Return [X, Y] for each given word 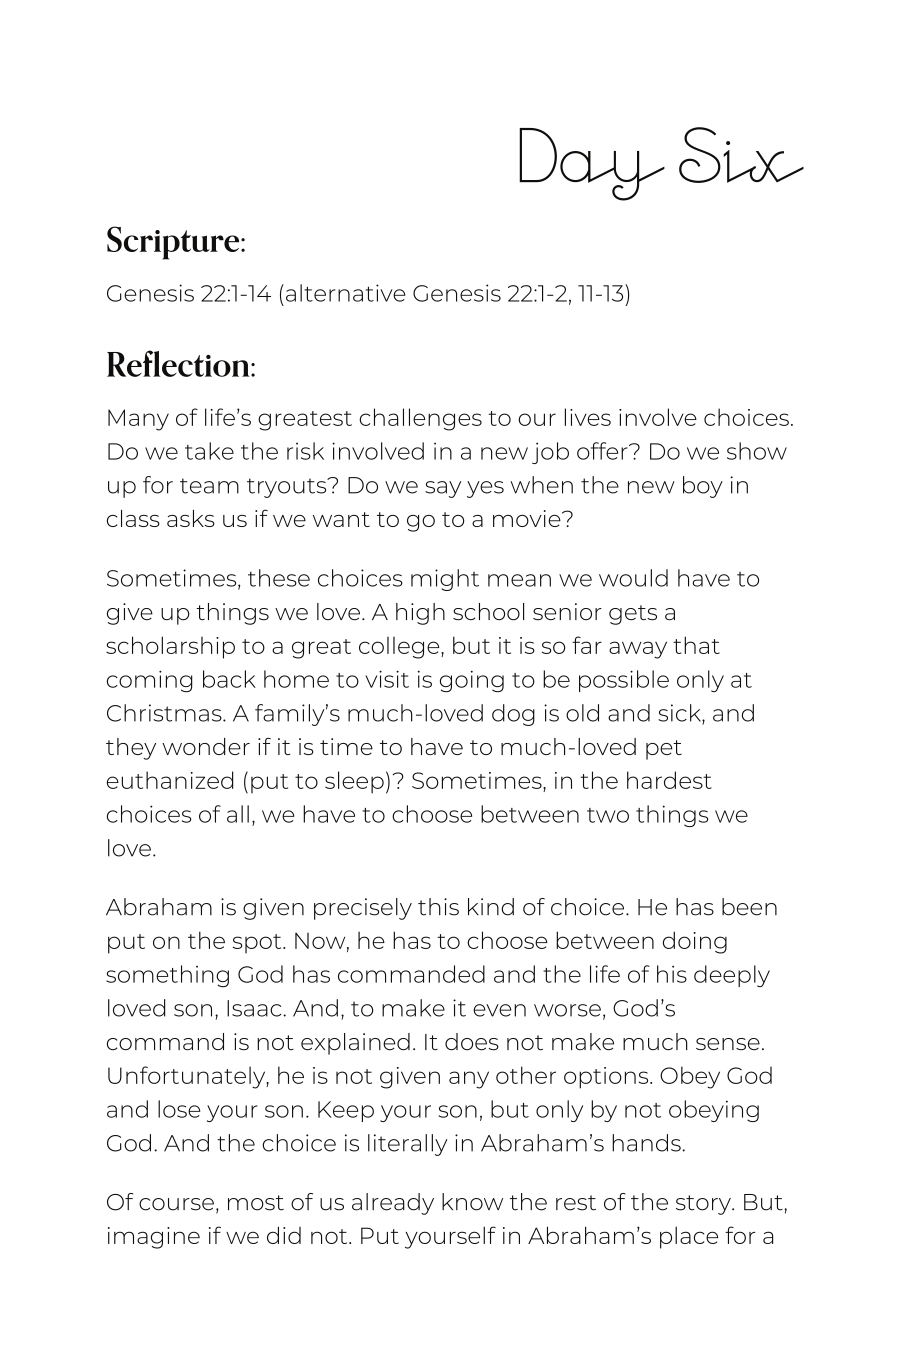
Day [592, 164]
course [176, 1204]
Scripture [174, 243]
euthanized [170, 780]
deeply [732, 976]
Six [741, 155]
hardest [669, 780]
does [472, 1042]
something [167, 976]
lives [588, 417]
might [445, 580]
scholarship [170, 647]
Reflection [179, 363]
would [633, 578]
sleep [354, 782]
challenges [420, 419]
